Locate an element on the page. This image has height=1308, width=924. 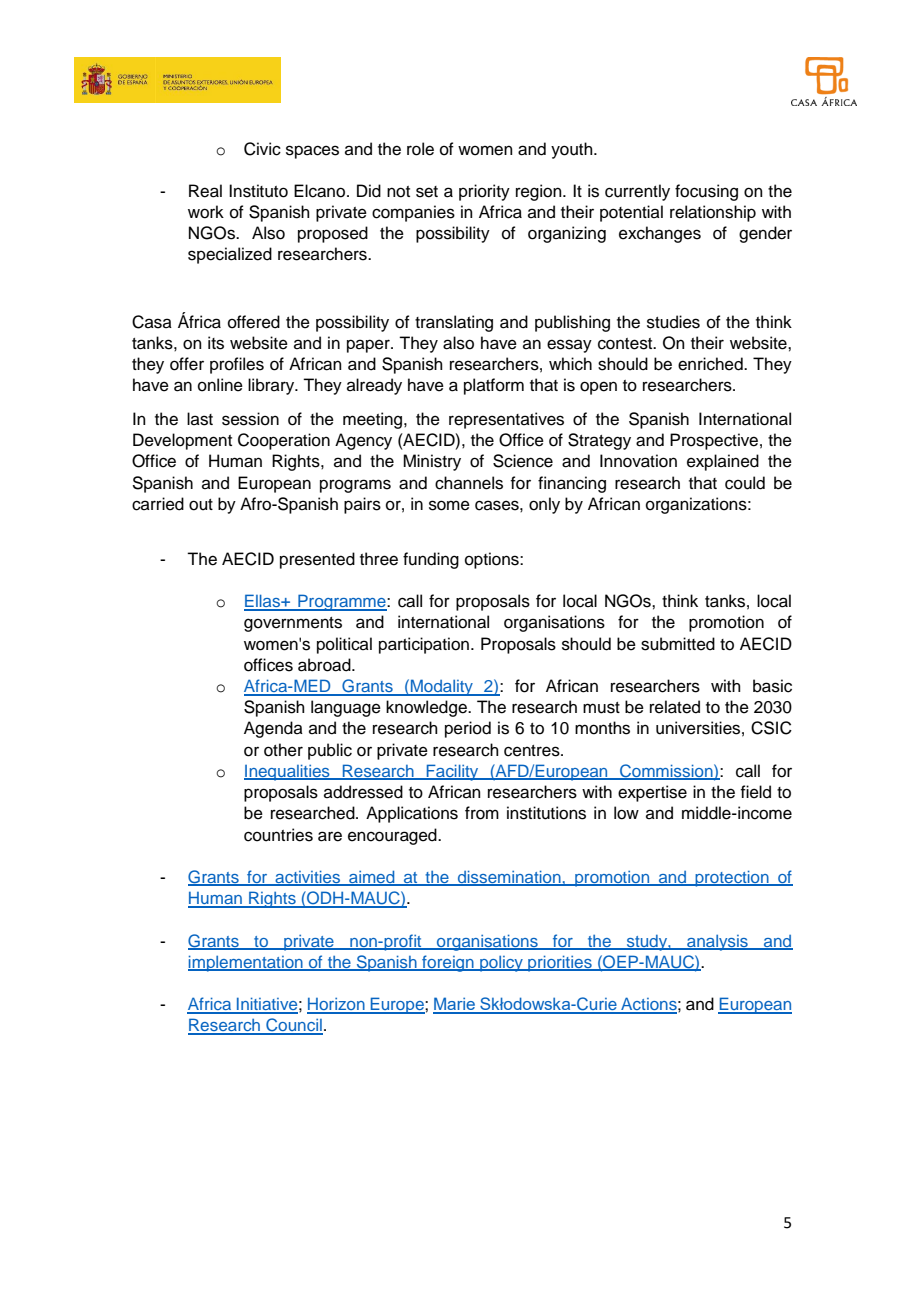
Marie is located at coordinates (455, 1005).
